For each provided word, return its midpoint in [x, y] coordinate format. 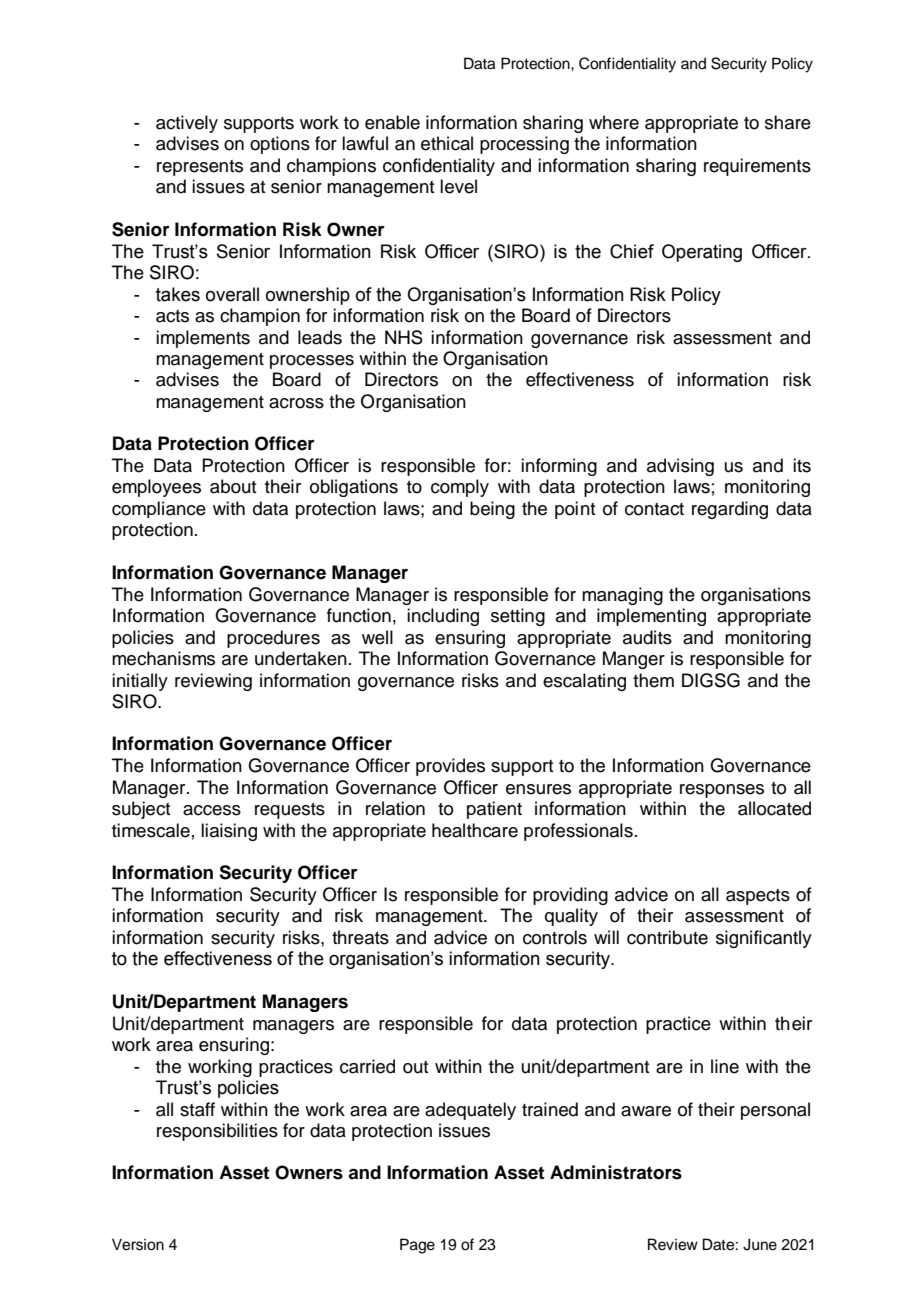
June [760, 1244]
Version [138, 1244]
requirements [757, 167]
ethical [447, 143]
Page [417, 1246]
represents [200, 168]
